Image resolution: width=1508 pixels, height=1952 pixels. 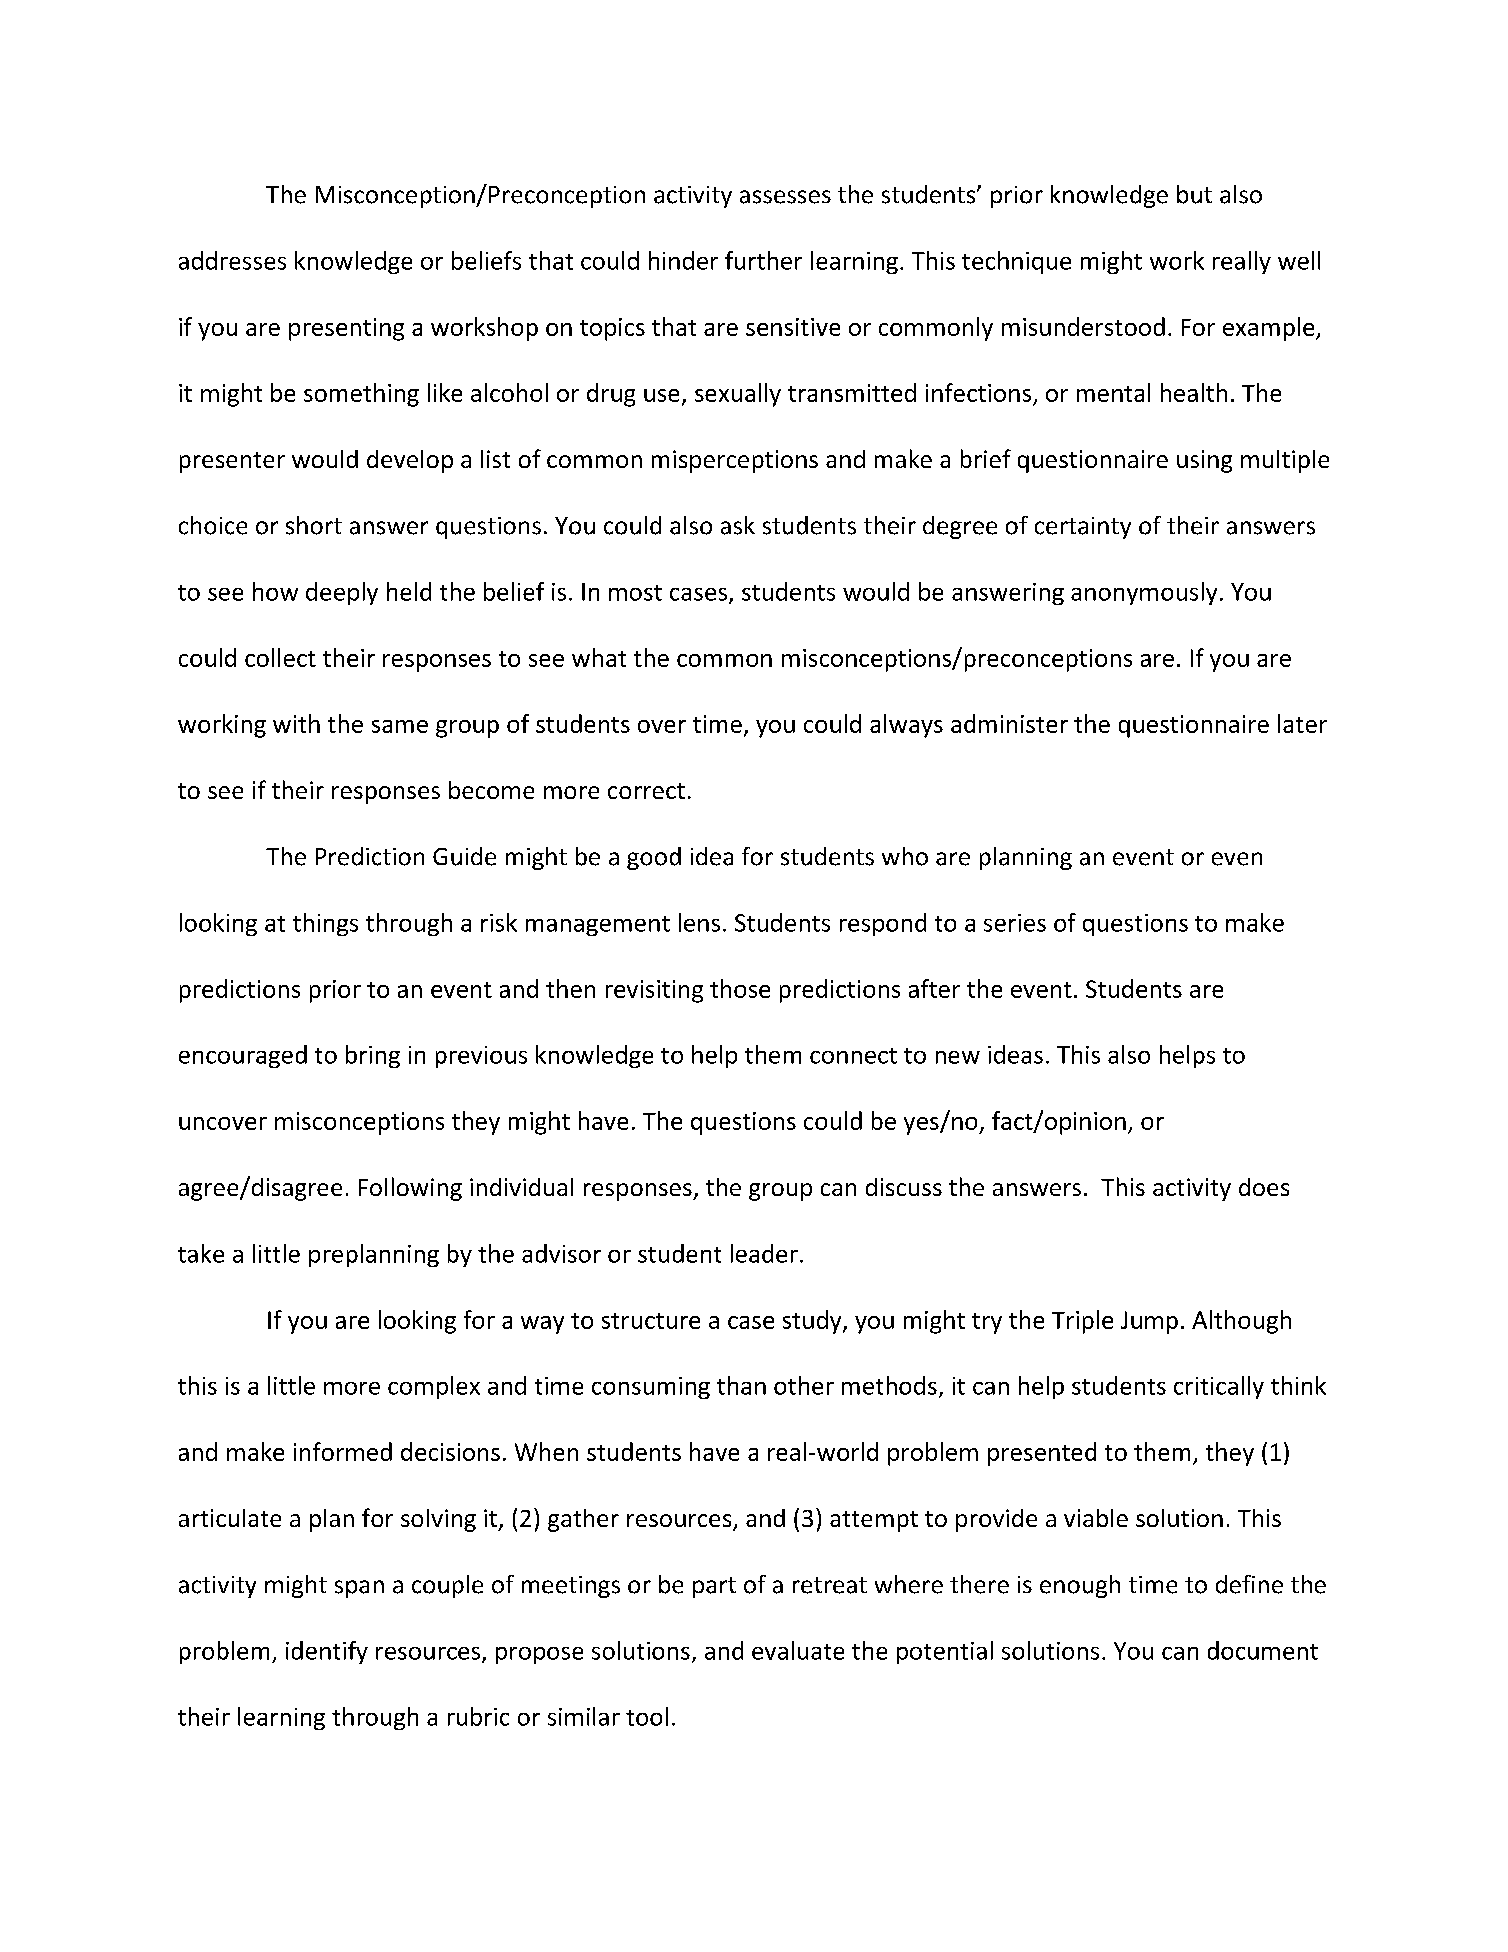 I want to click on addresses, so click(x=232, y=260).
